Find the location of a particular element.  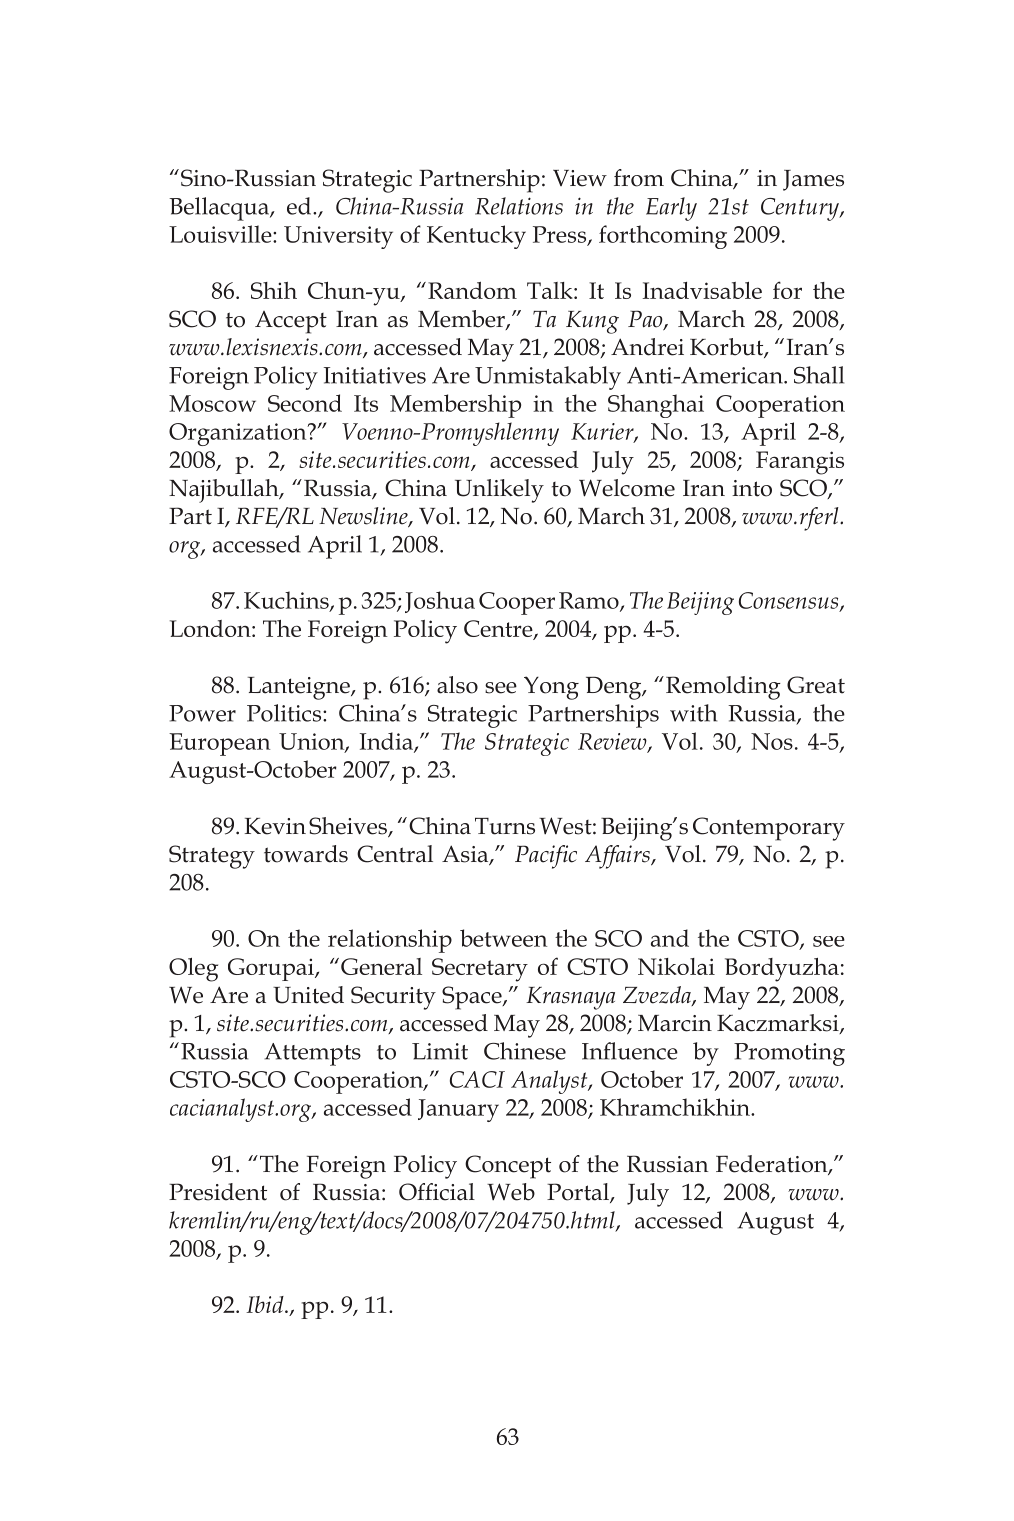

Ibid is located at coordinates (266, 1304).
